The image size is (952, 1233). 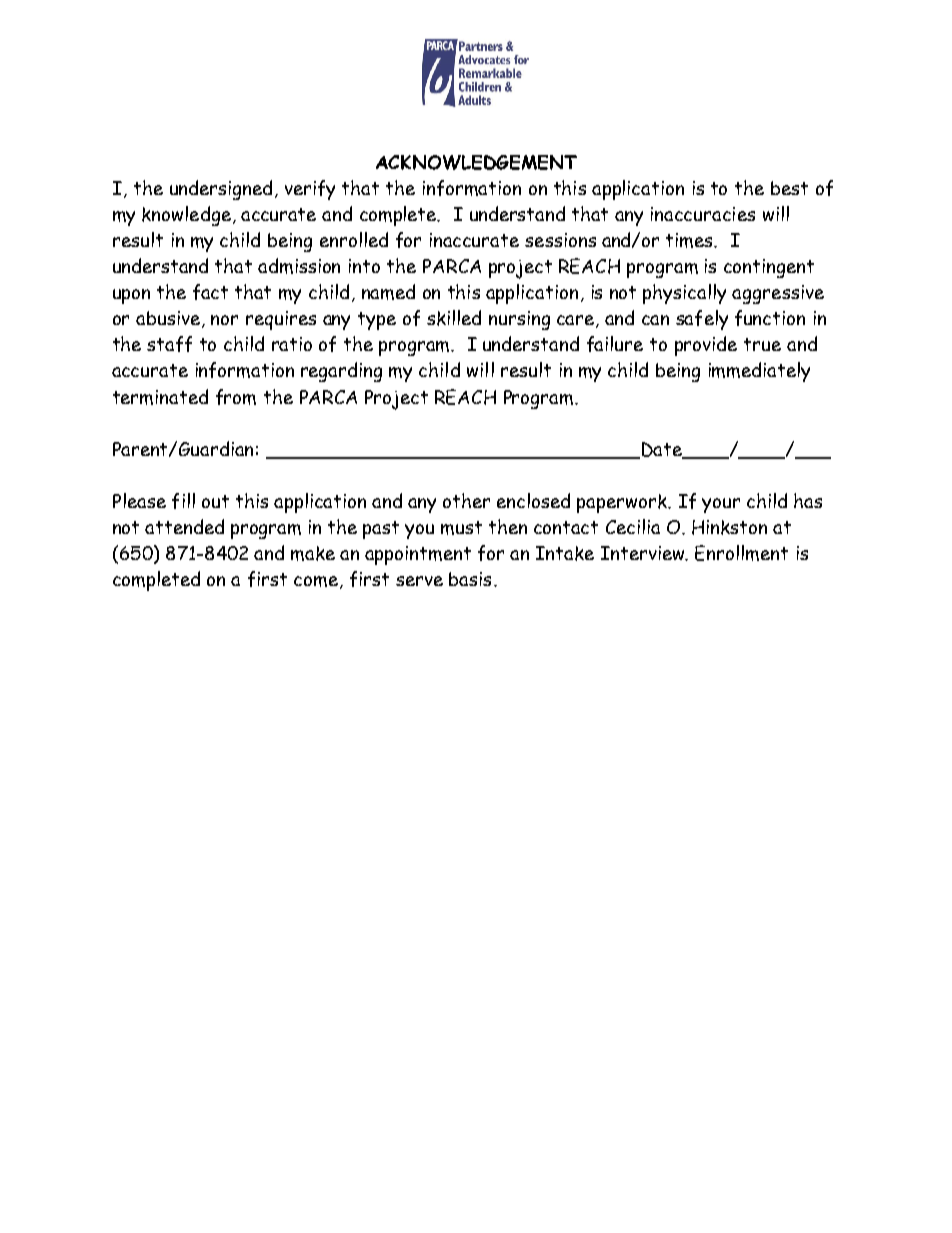 I want to click on come, so click(x=316, y=581).
